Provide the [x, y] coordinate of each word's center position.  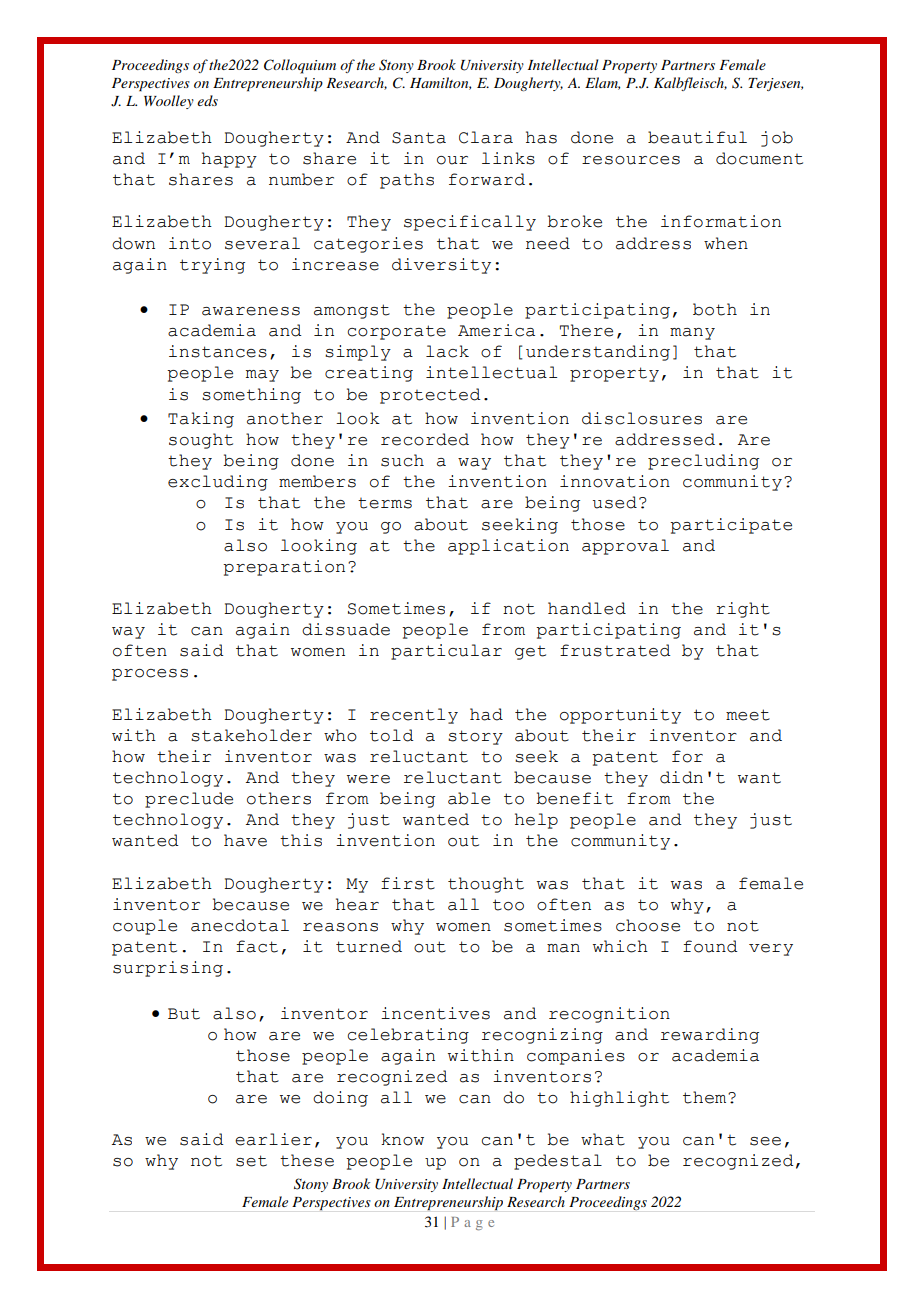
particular [446, 652]
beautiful [697, 137]
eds [207, 100]
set [251, 1161]
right [743, 610]
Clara [486, 137]
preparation [284, 568]
